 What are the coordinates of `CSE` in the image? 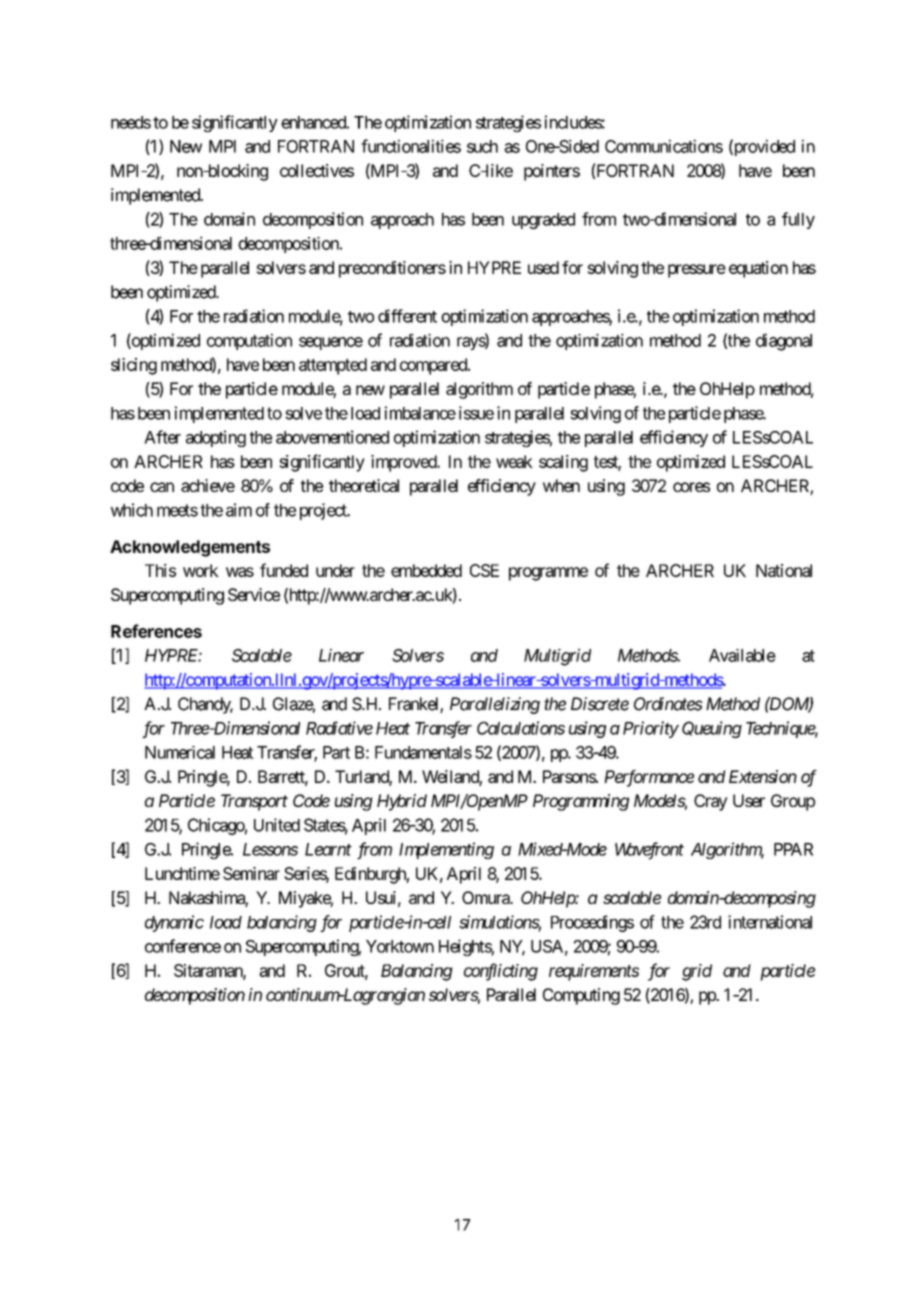 It's located at (484, 570).
